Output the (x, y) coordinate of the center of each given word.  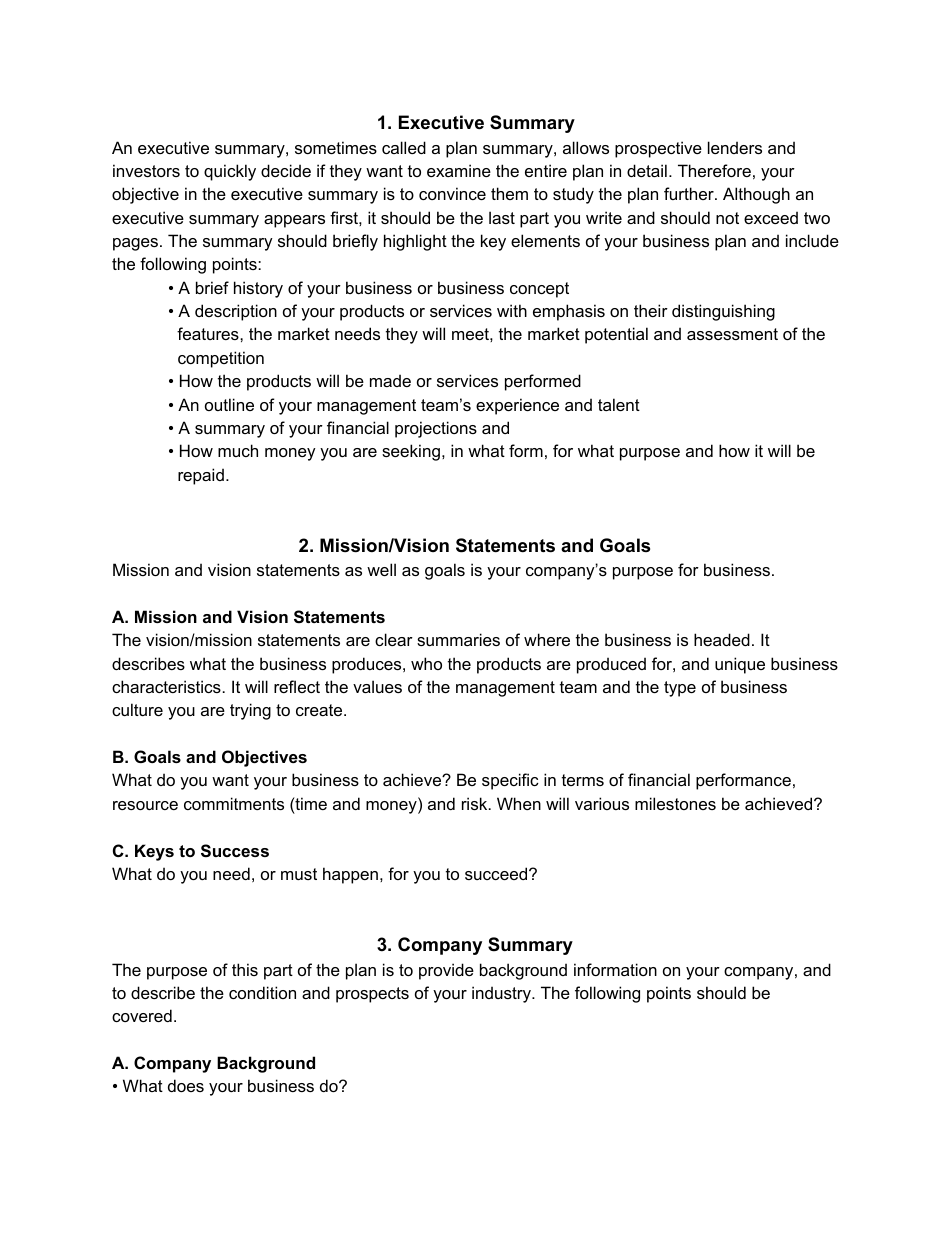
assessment (732, 334)
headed (722, 639)
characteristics (166, 686)
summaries (458, 639)
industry (502, 994)
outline (229, 404)
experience (517, 406)
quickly (230, 172)
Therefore (714, 170)
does (186, 1085)
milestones (675, 803)
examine (459, 170)
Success (235, 851)
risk (476, 803)
